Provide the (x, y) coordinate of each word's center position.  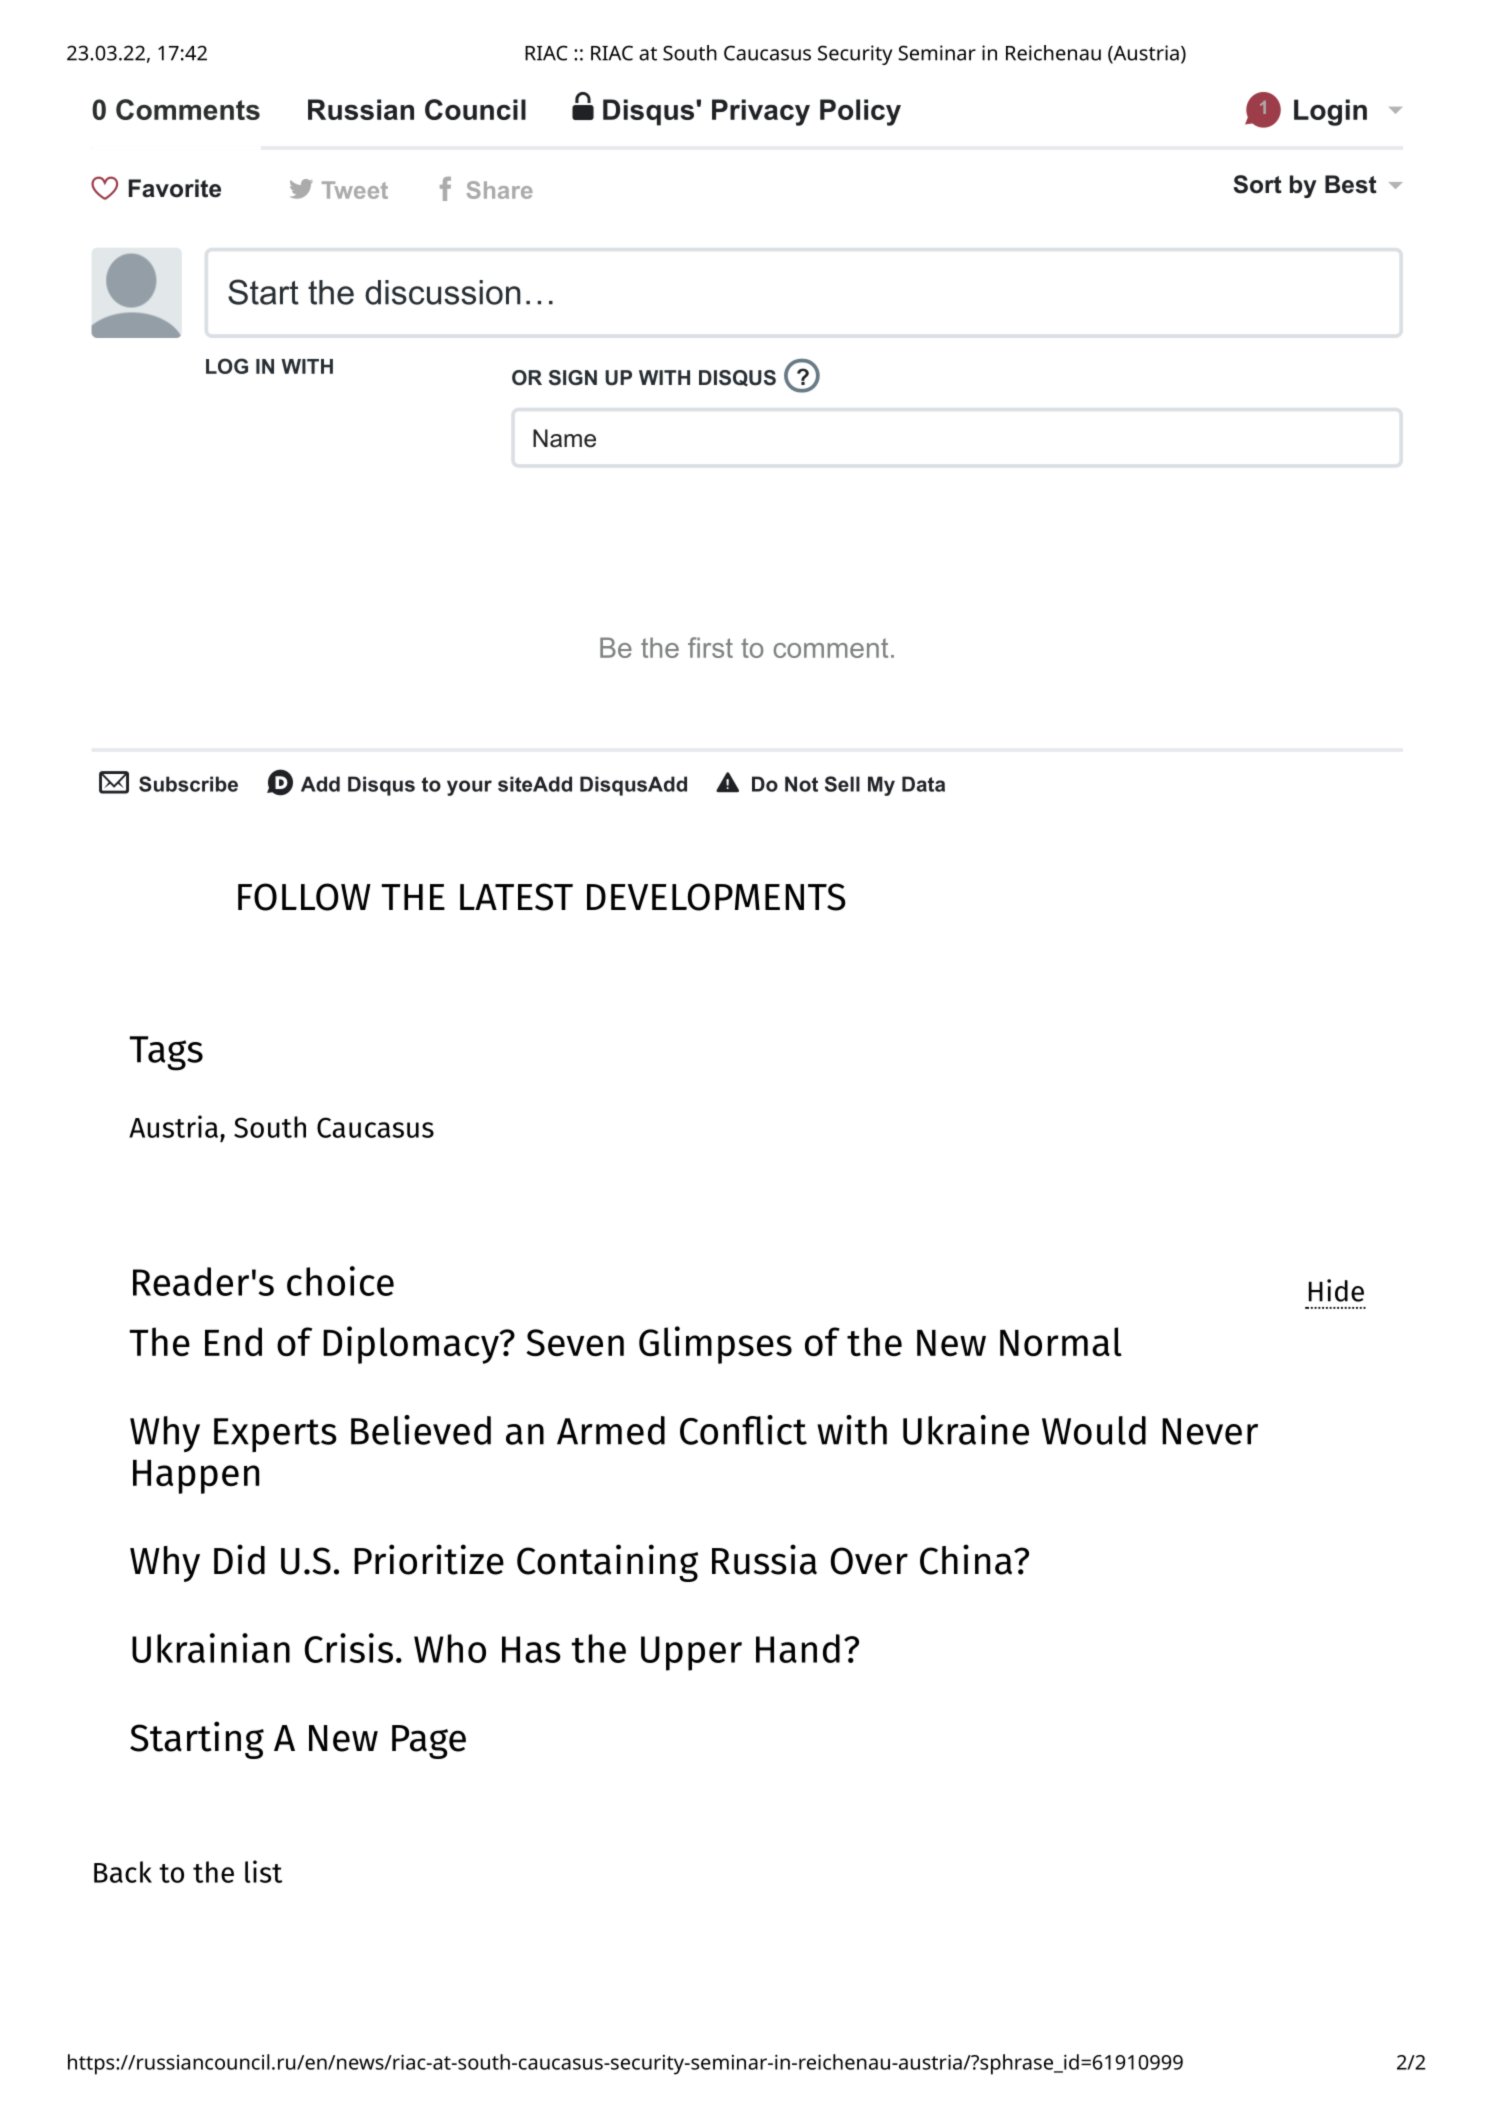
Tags (166, 1053)
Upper (691, 1653)
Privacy (761, 112)
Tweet (355, 190)
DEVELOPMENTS (716, 897)
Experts (275, 1435)
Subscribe (188, 784)
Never (1210, 1431)
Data (923, 784)
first (710, 647)
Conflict (743, 1430)
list (264, 1871)
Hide (1336, 1290)
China (967, 1559)
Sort (1258, 184)
